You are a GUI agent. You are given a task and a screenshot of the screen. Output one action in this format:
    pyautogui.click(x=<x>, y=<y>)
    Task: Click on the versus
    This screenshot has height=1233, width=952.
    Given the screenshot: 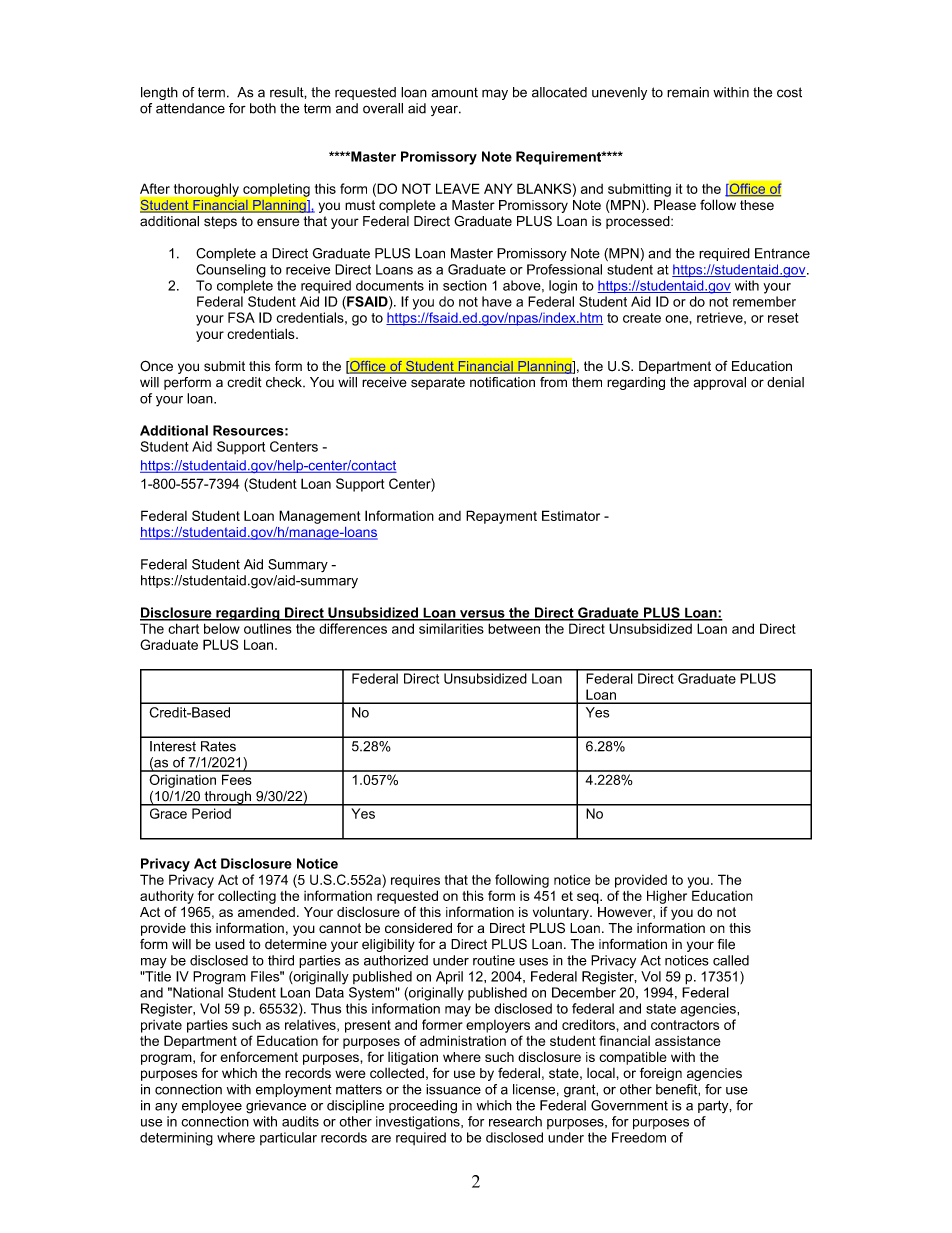 What is the action you would take?
    pyautogui.click(x=482, y=615)
